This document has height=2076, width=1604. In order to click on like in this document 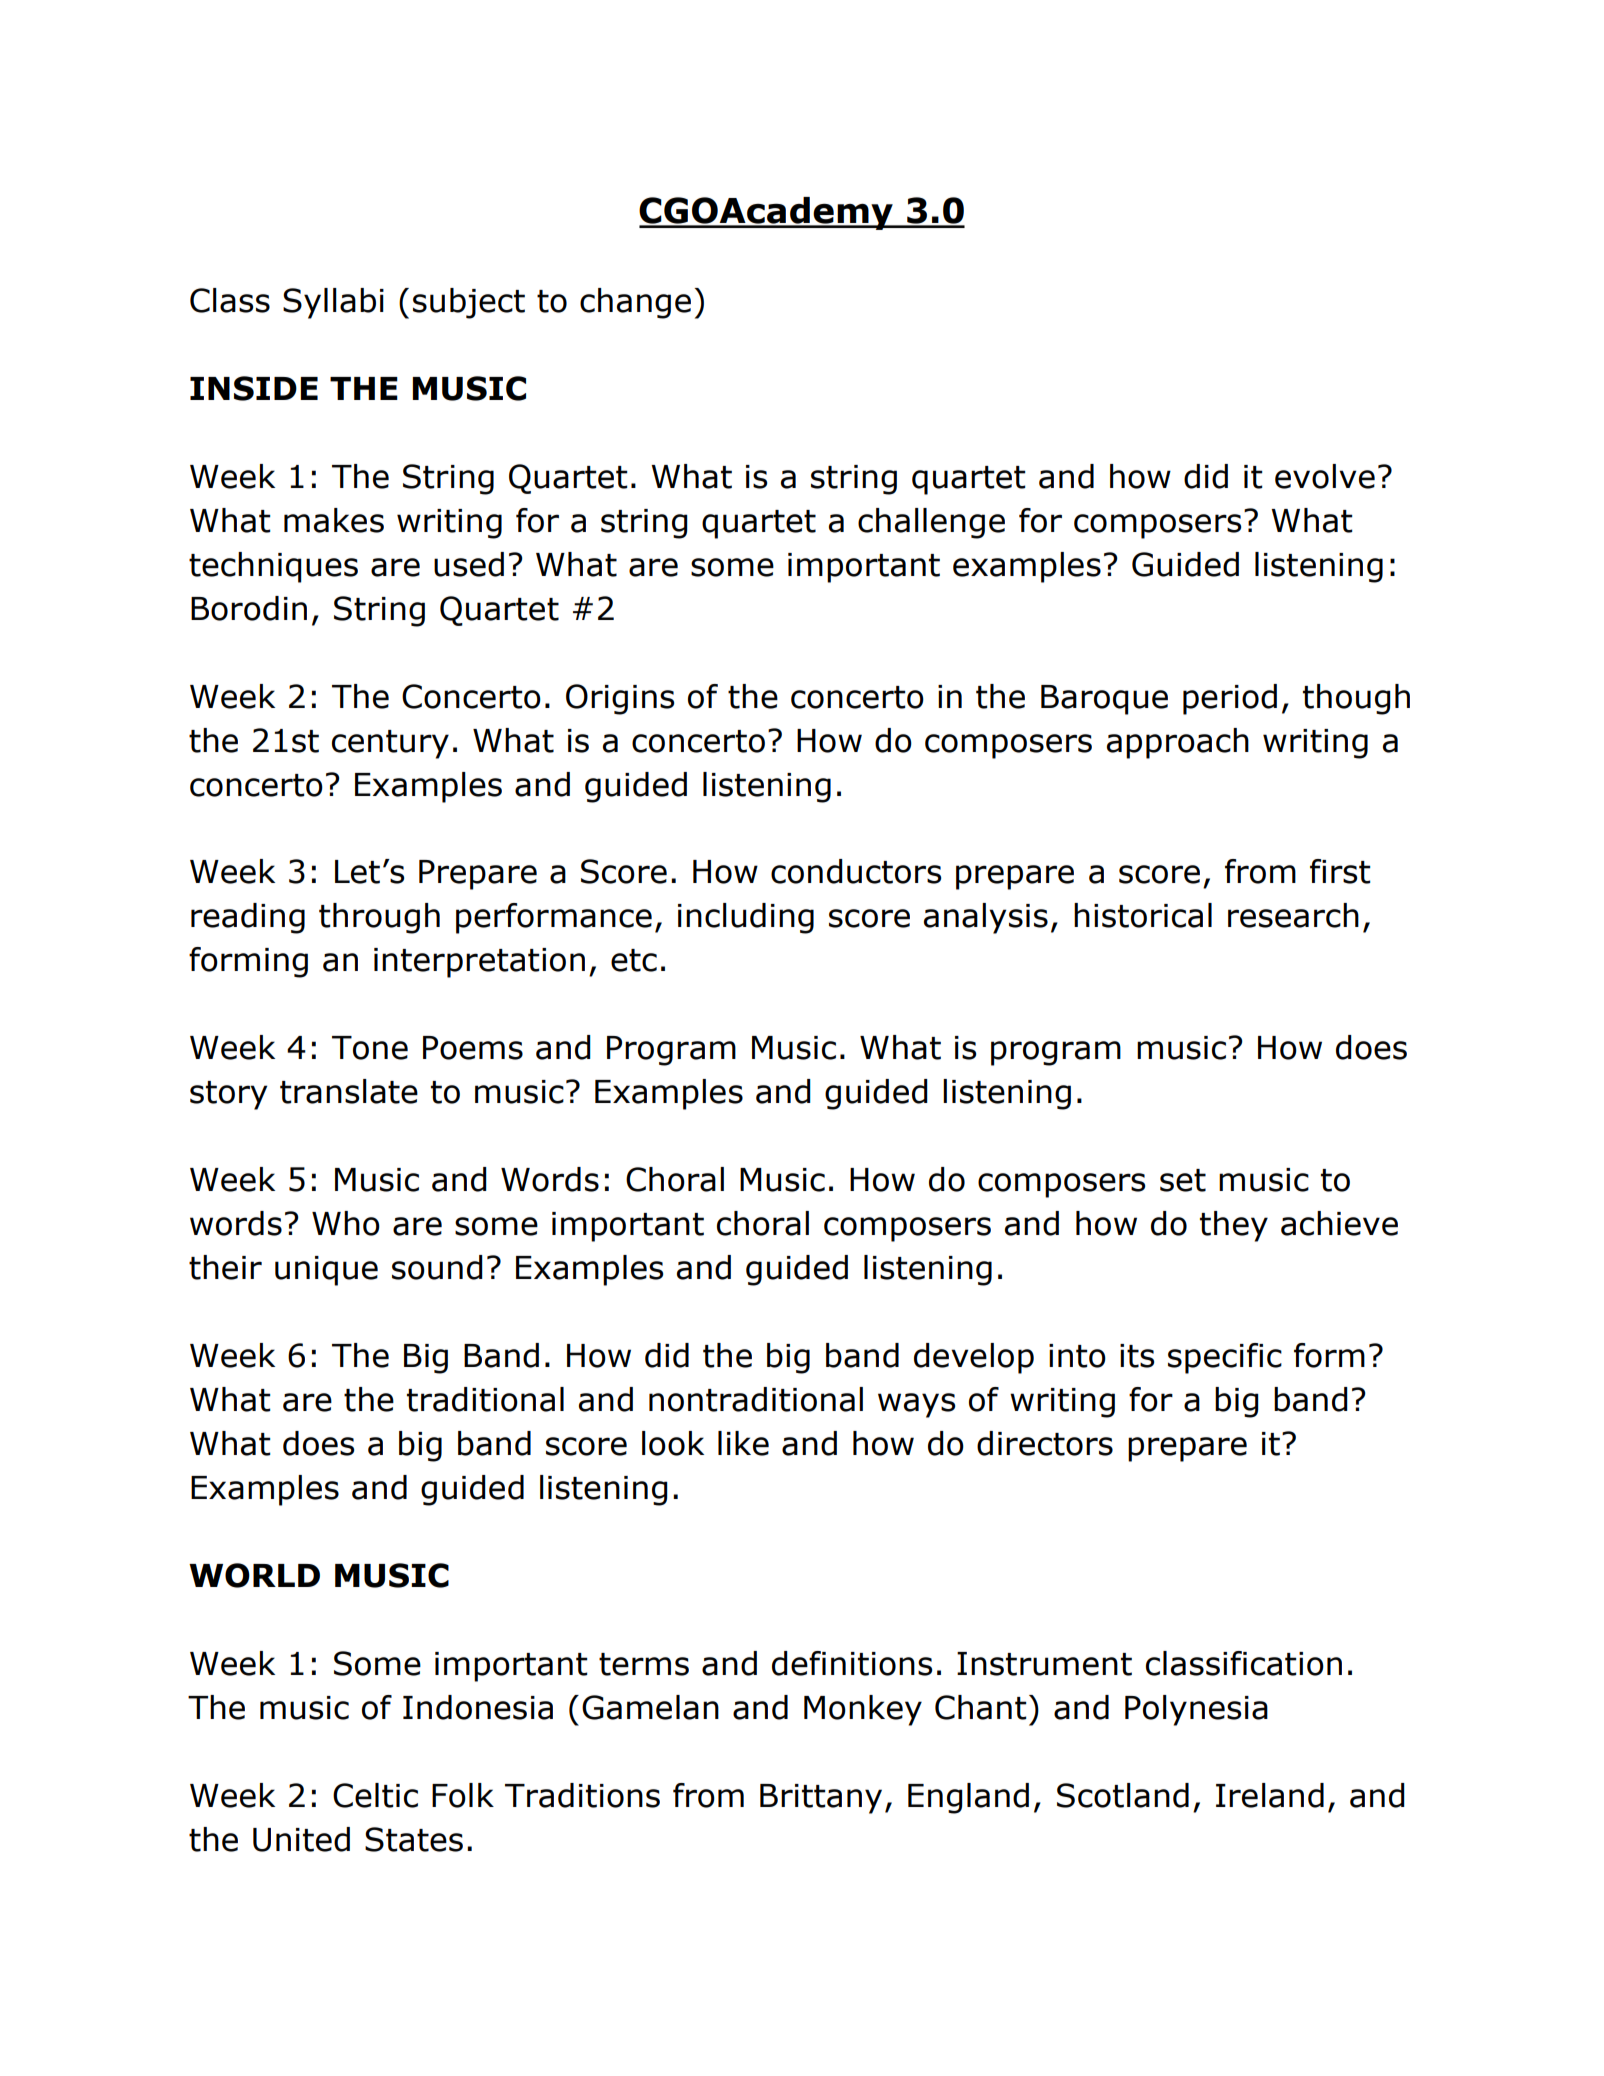, I will do `click(743, 1443)`.
